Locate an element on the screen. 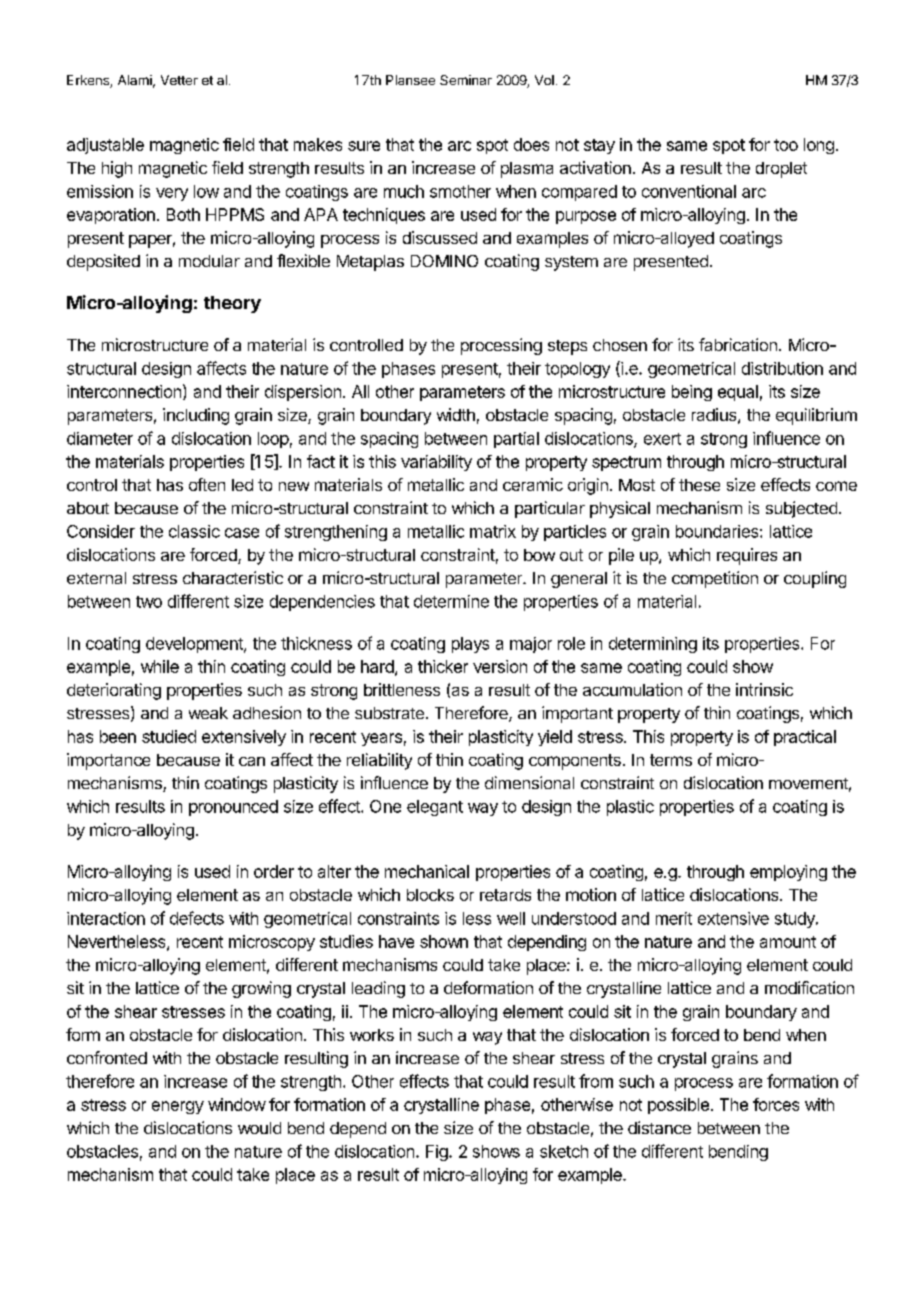 The width and height of the screenshot is (924, 1308). long is located at coordinates (819, 146).
